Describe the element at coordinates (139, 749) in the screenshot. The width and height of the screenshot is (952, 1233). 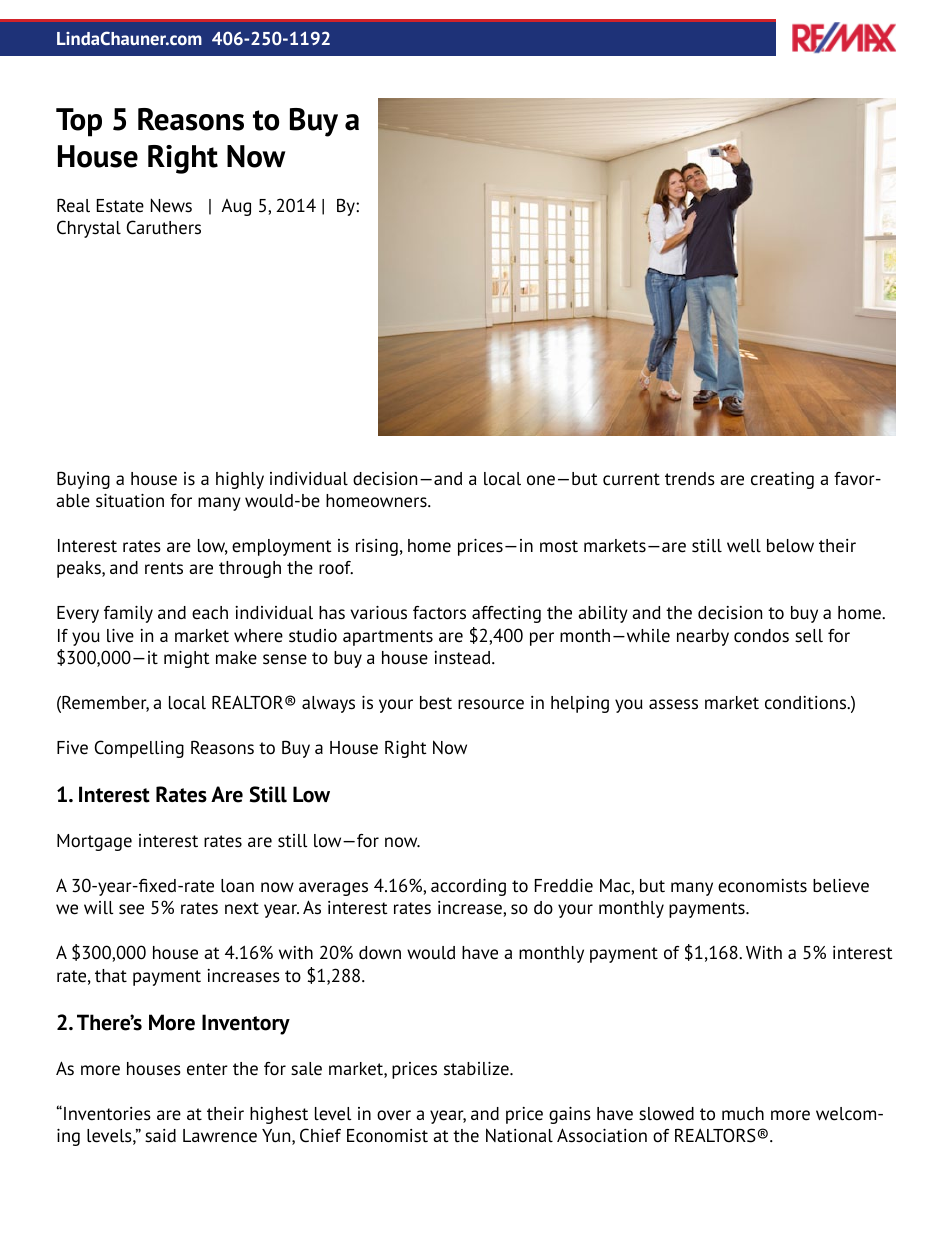
I see `Compelling` at that location.
